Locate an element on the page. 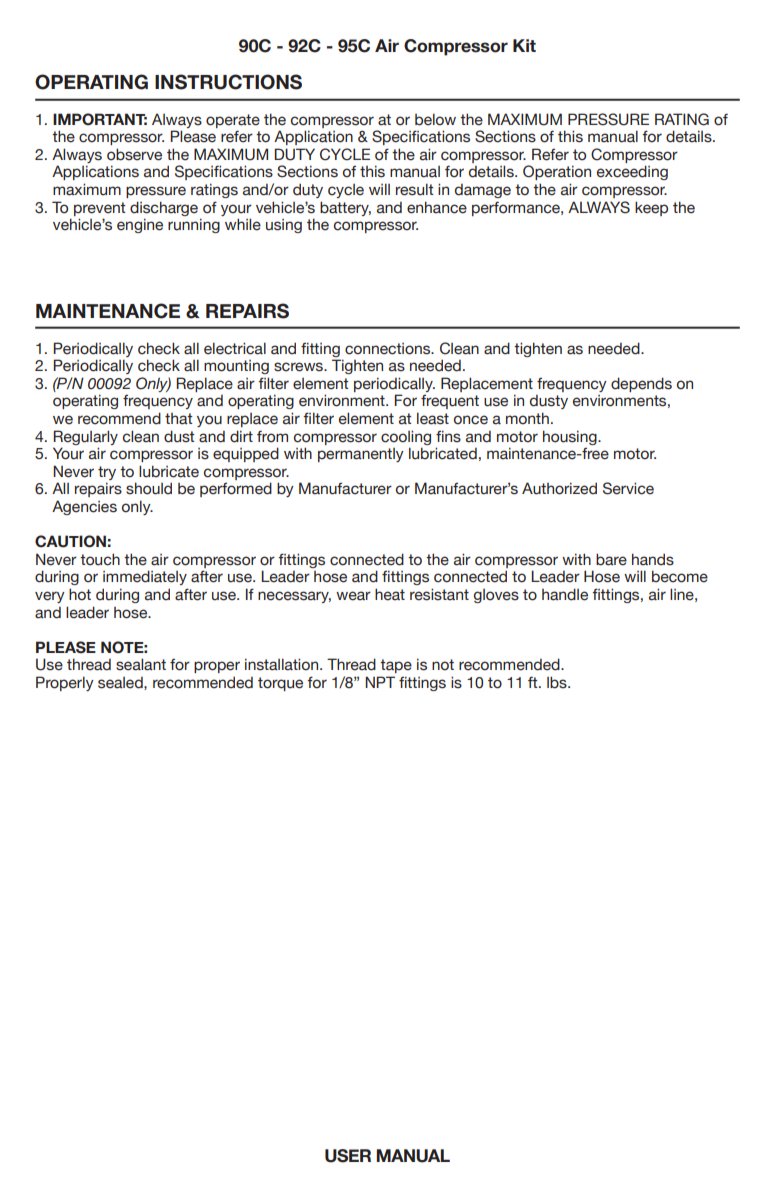 This document has width=775, height=1197. Kit is located at coordinates (524, 45).
